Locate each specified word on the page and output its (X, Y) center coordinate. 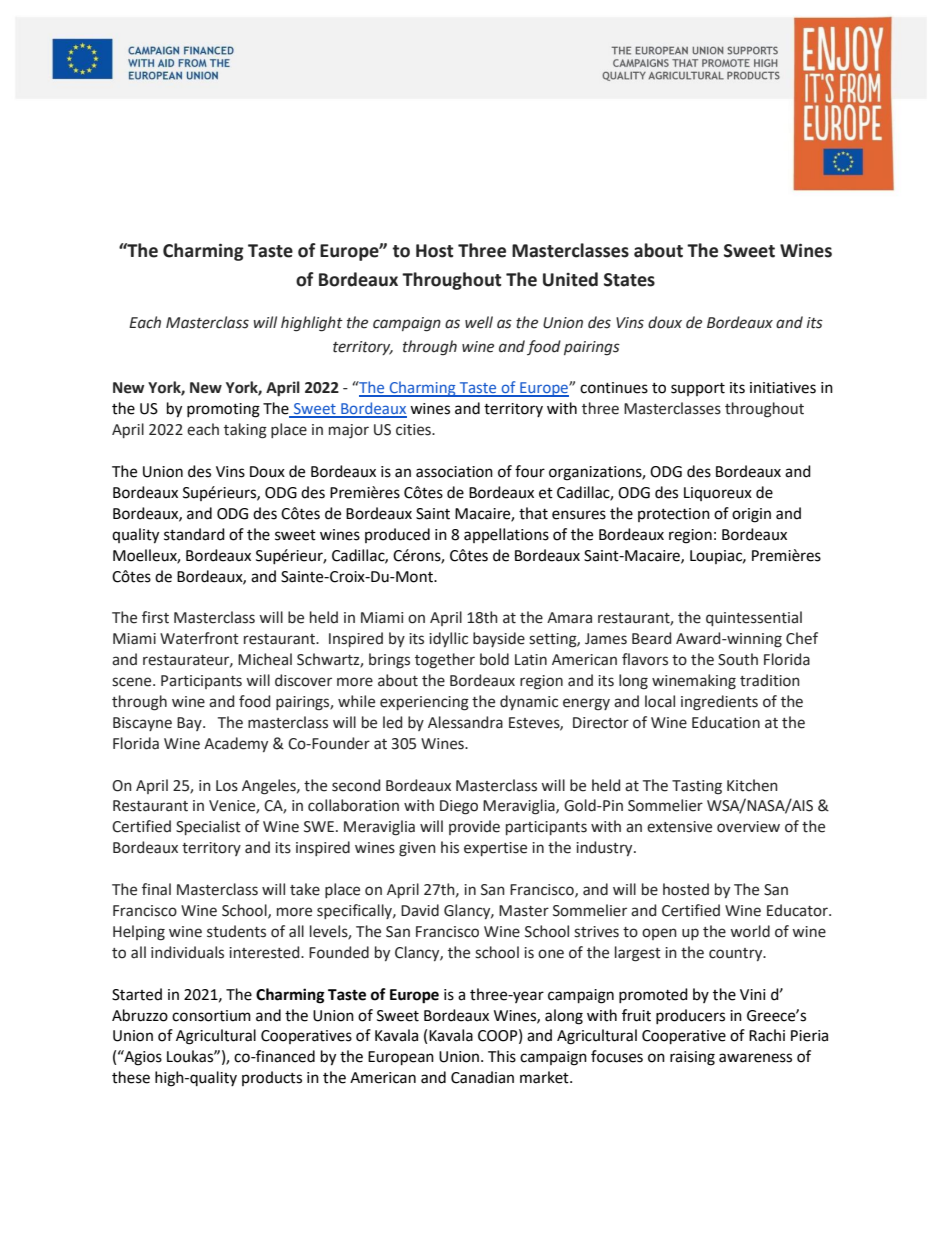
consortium (211, 1016)
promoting (223, 410)
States (629, 280)
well (479, 322)
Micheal (265, 659)
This (502, 1056)
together (445, 661)
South (738, 659)
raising (692, 1058)
